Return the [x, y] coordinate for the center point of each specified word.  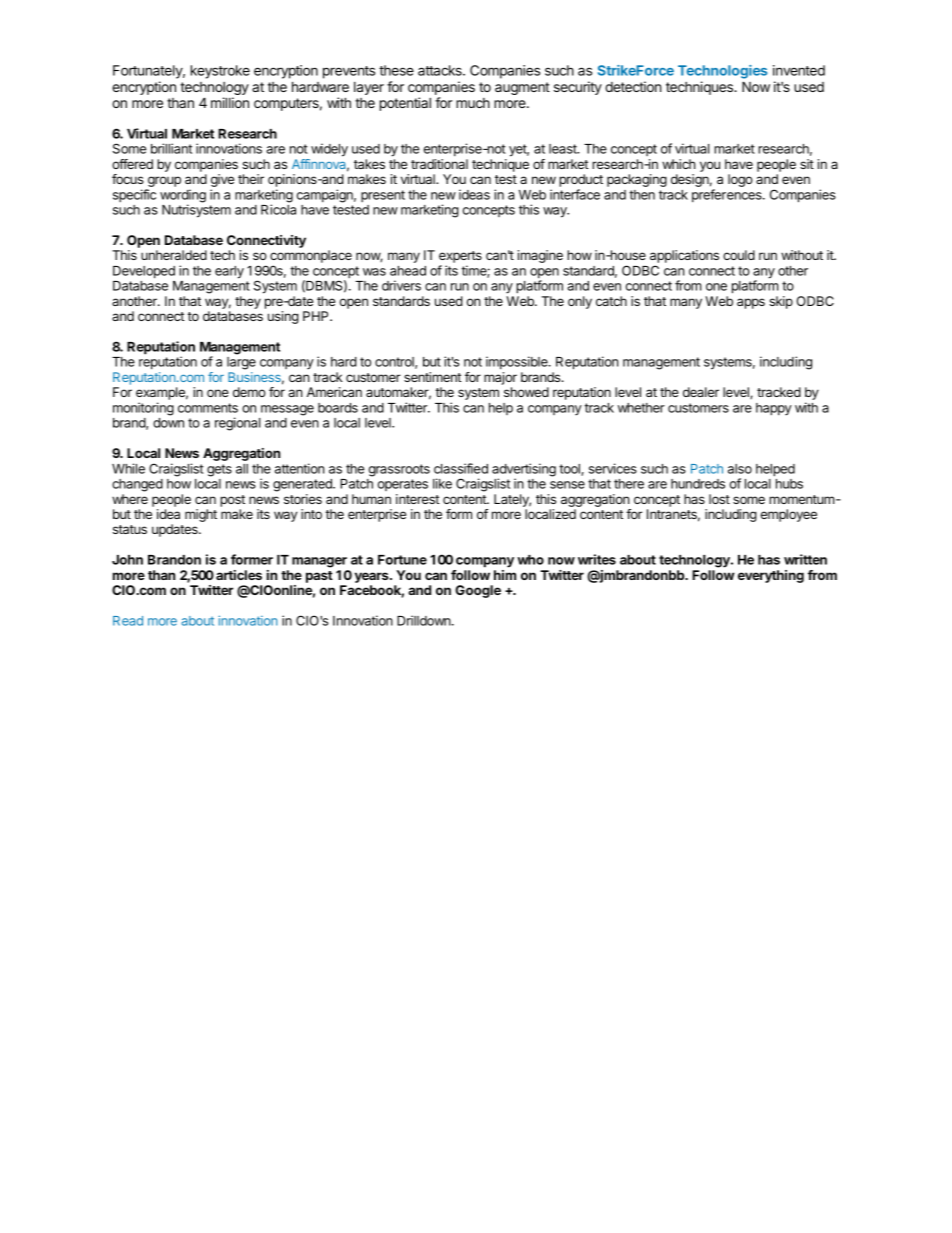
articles [239, 575]
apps [751, 303]
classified [461, 468]
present [383, 196]
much [473, 103]
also [740, 469]
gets [219, 470]
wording [183, 197]
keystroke [220, 72]
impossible [518, 362]
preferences [728, 195]
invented [799, 70]
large [241, 363]
